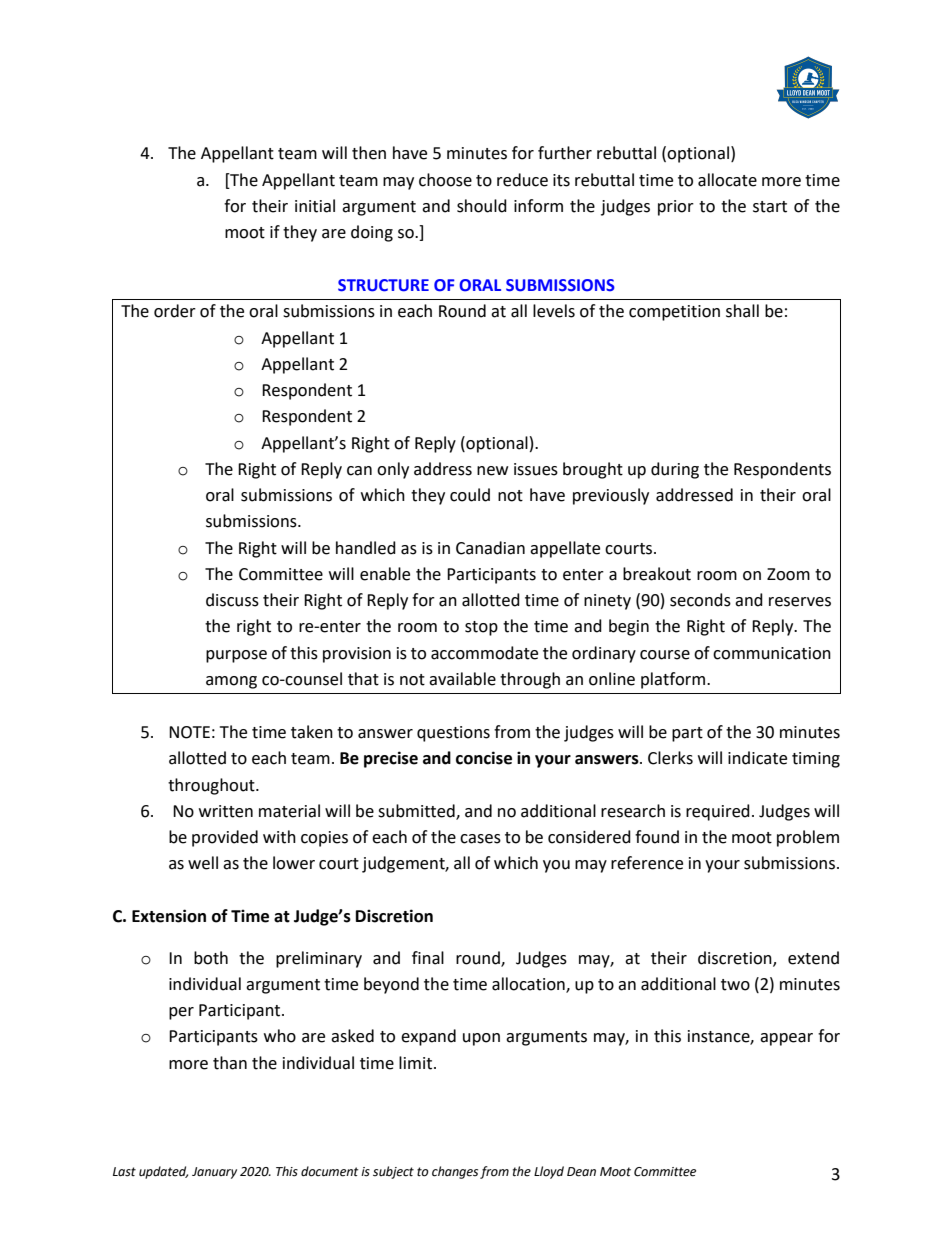 The height and width of the page is (1233, 952). Describe the element at coordinates (214, 1173) in the page. I see `January` at that location.
